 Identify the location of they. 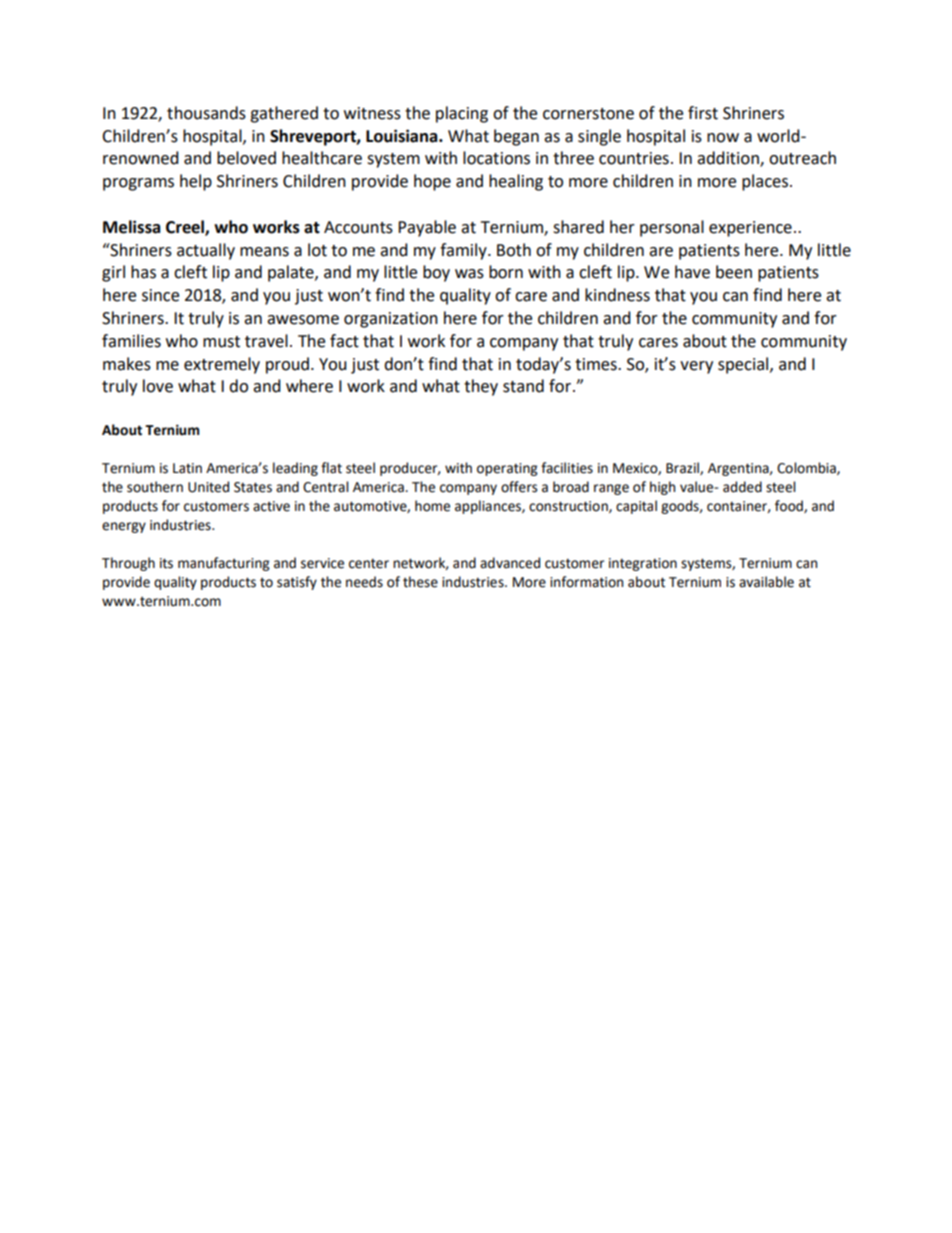
(481, 387).
